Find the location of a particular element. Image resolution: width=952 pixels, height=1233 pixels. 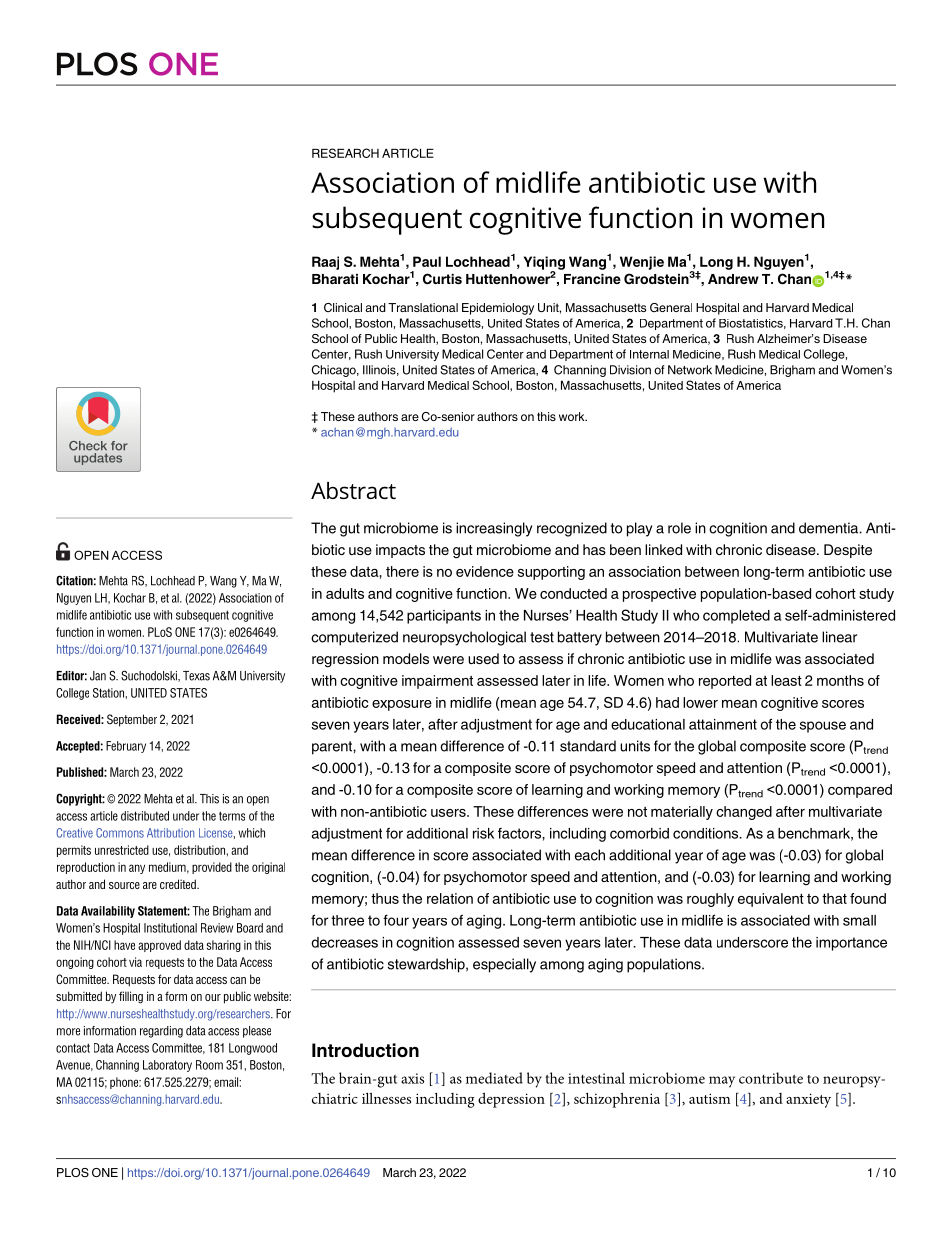

Clinical is located at coordinates (343, 307).
